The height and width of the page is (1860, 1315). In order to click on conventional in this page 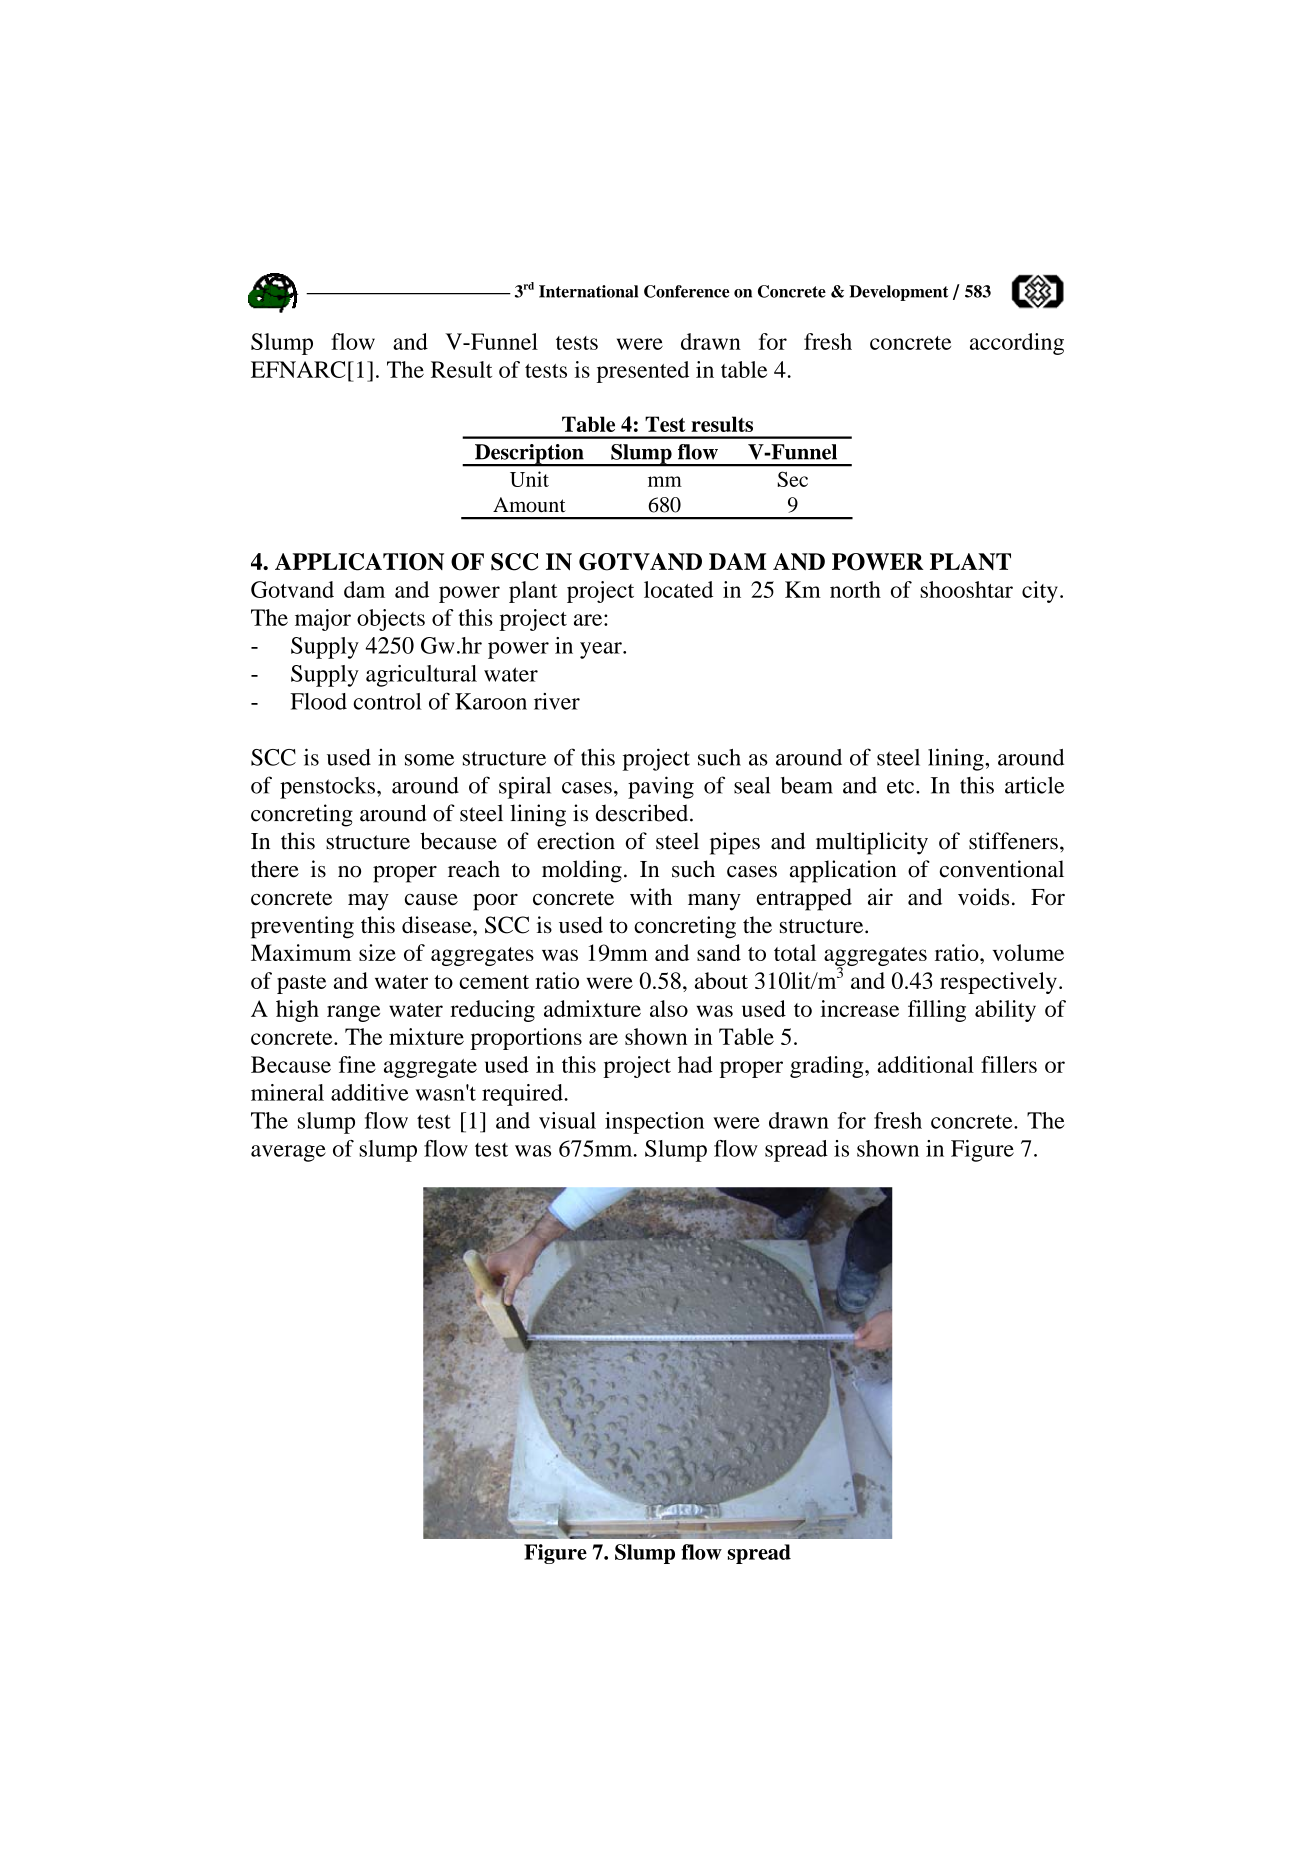, I will do `click(1002, 869)`.
